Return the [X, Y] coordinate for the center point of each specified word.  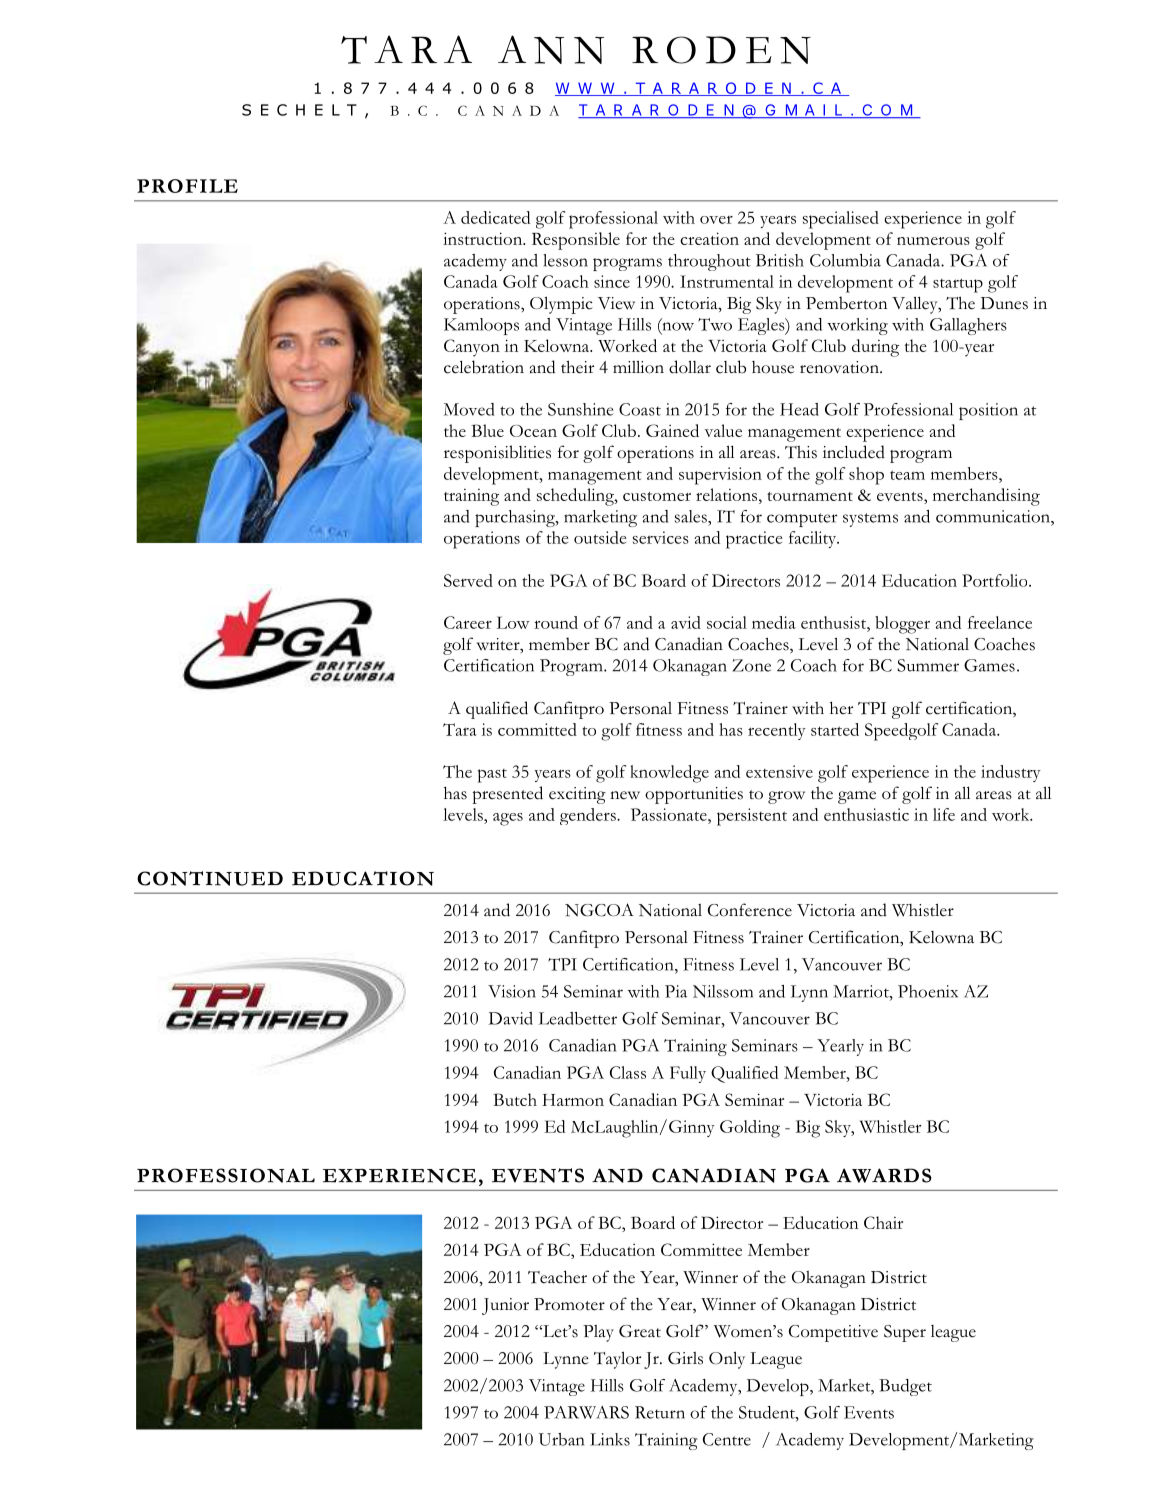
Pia [676, 991]
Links [610, 1439]
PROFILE [187, 186]
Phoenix [928, 991]
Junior [505, 1306]
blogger [902, 625]
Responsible [576, 241]
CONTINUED [210, 878]
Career [468, 622]
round [556, 622]
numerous [933, 241]
